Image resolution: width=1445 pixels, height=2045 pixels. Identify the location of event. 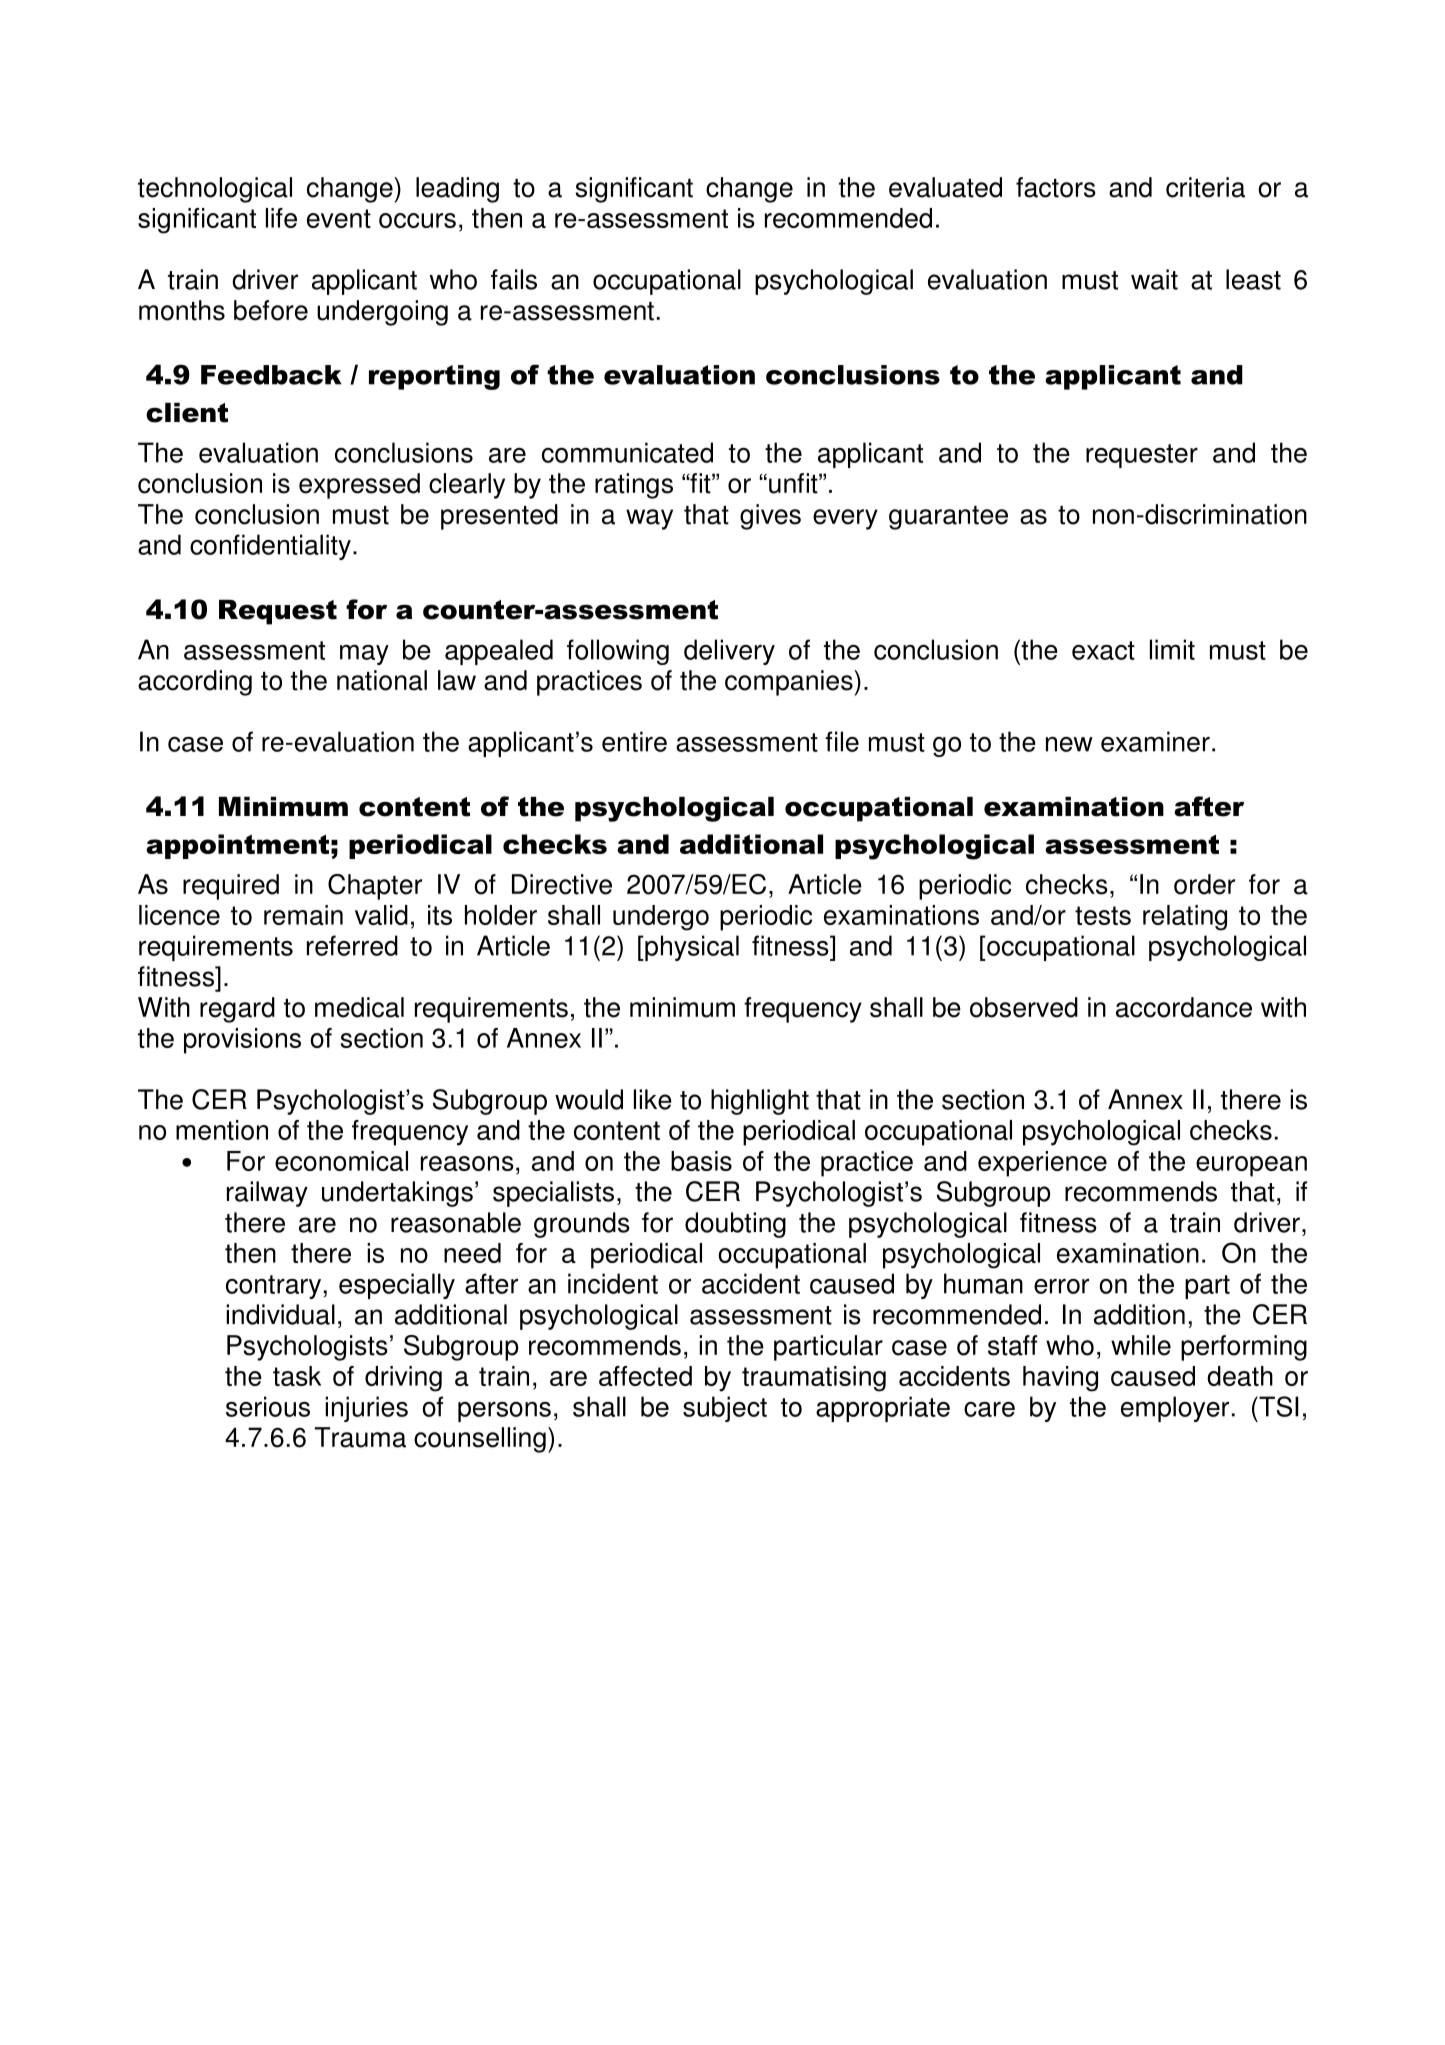
(339, 218).
